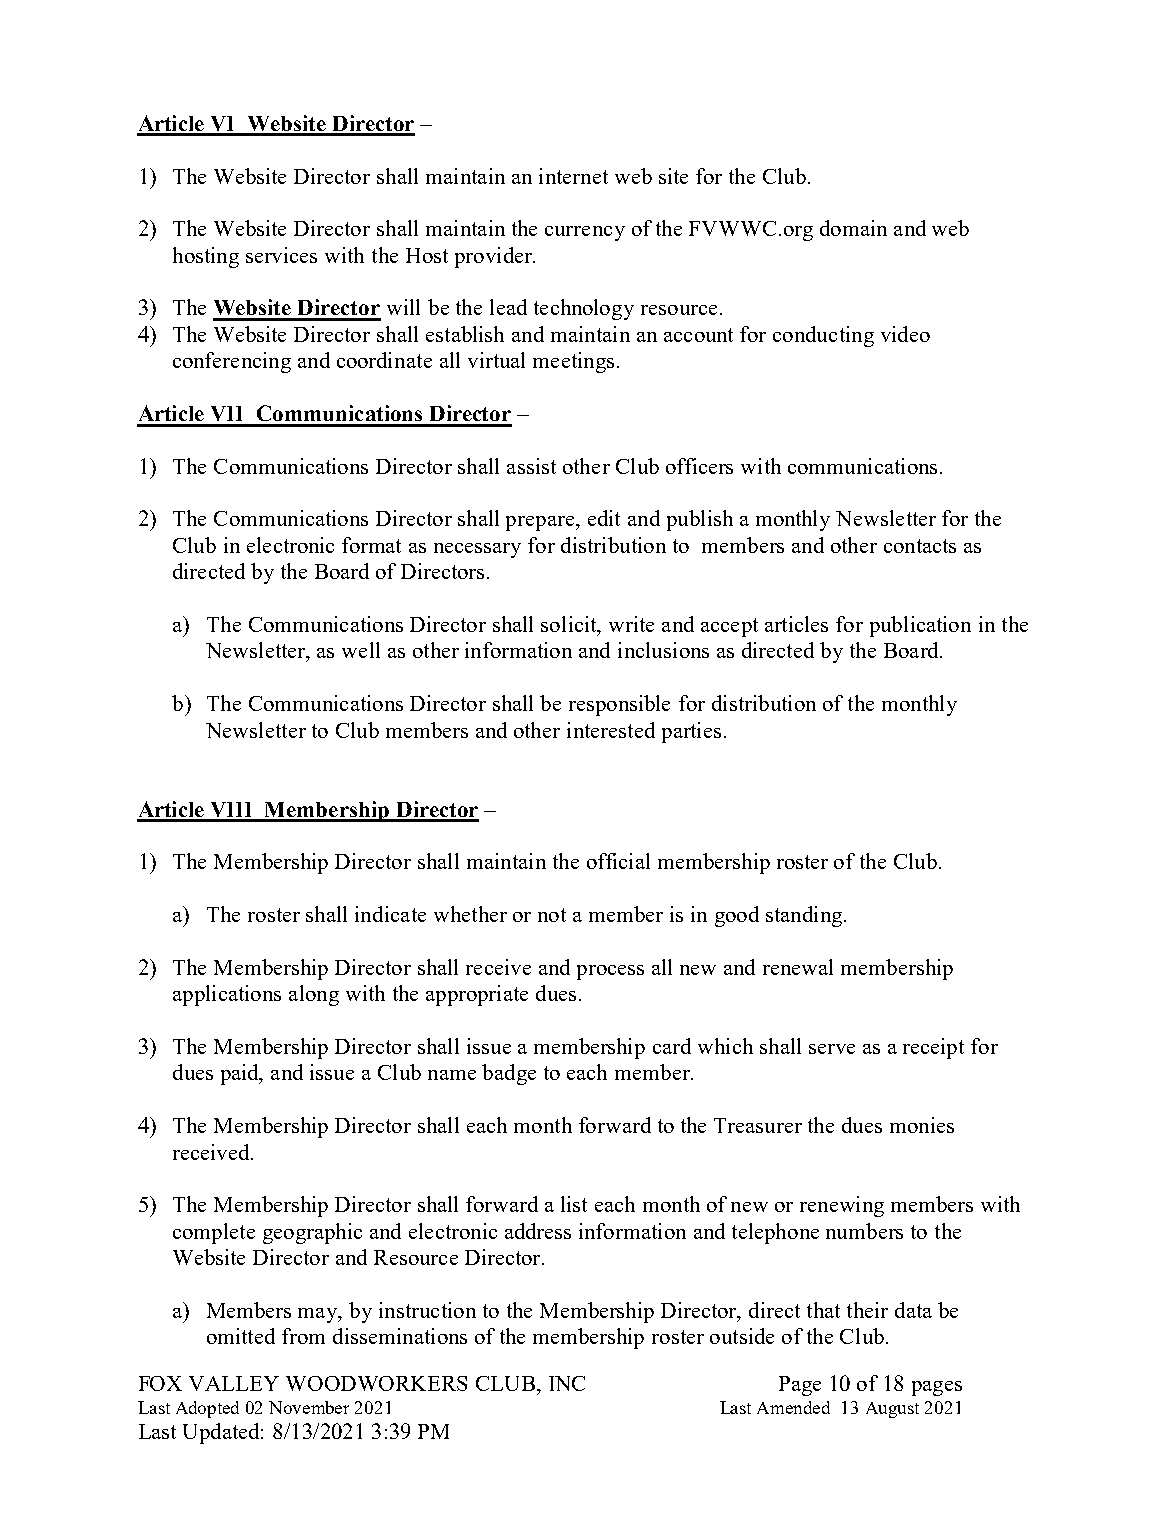 The image size is (1170, 1514). Describe the element at coordinates (552, 915) in the screenshot. I see `not` at that location.
